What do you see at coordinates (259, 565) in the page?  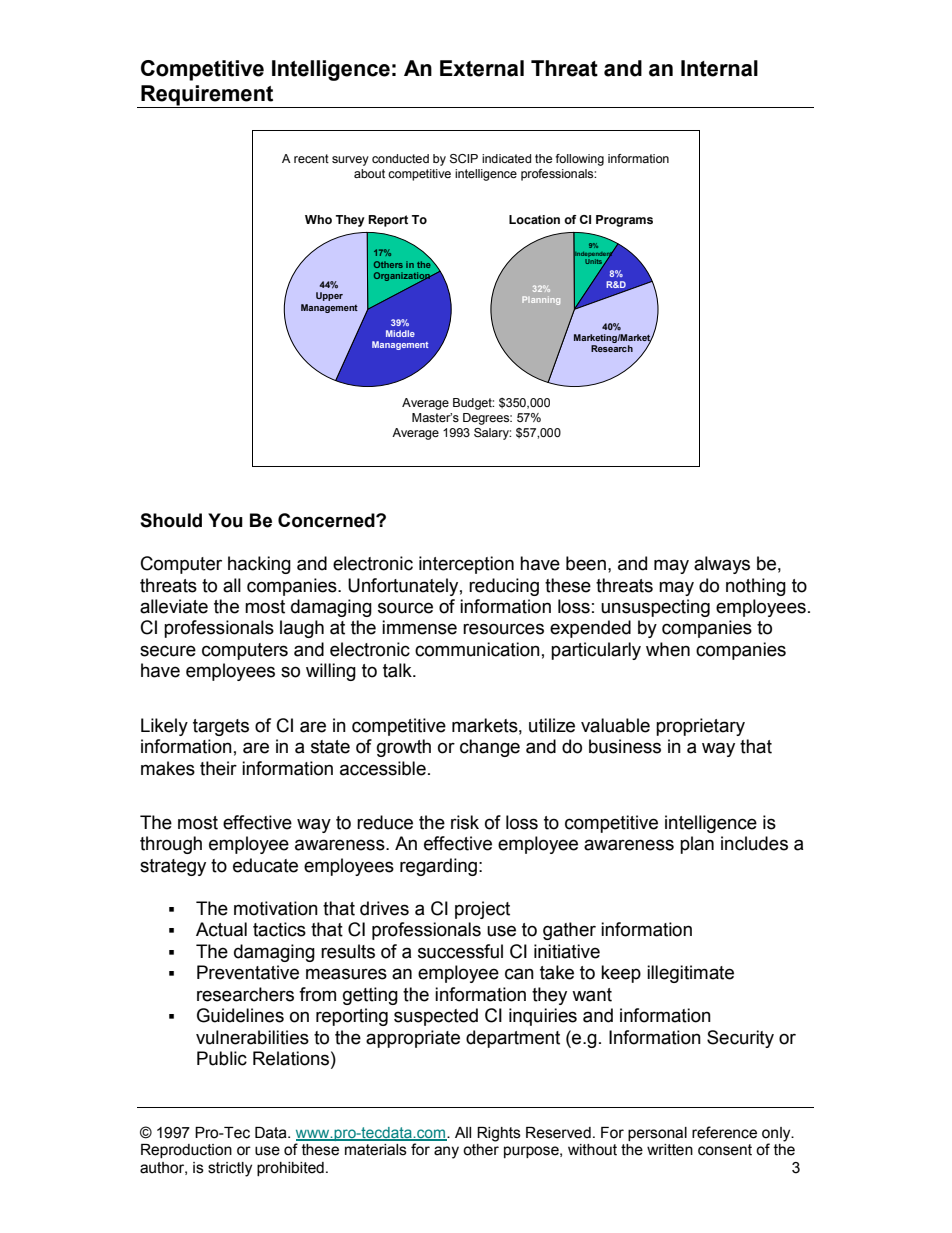 I see `hacking` at bounding box center [259, 565].
